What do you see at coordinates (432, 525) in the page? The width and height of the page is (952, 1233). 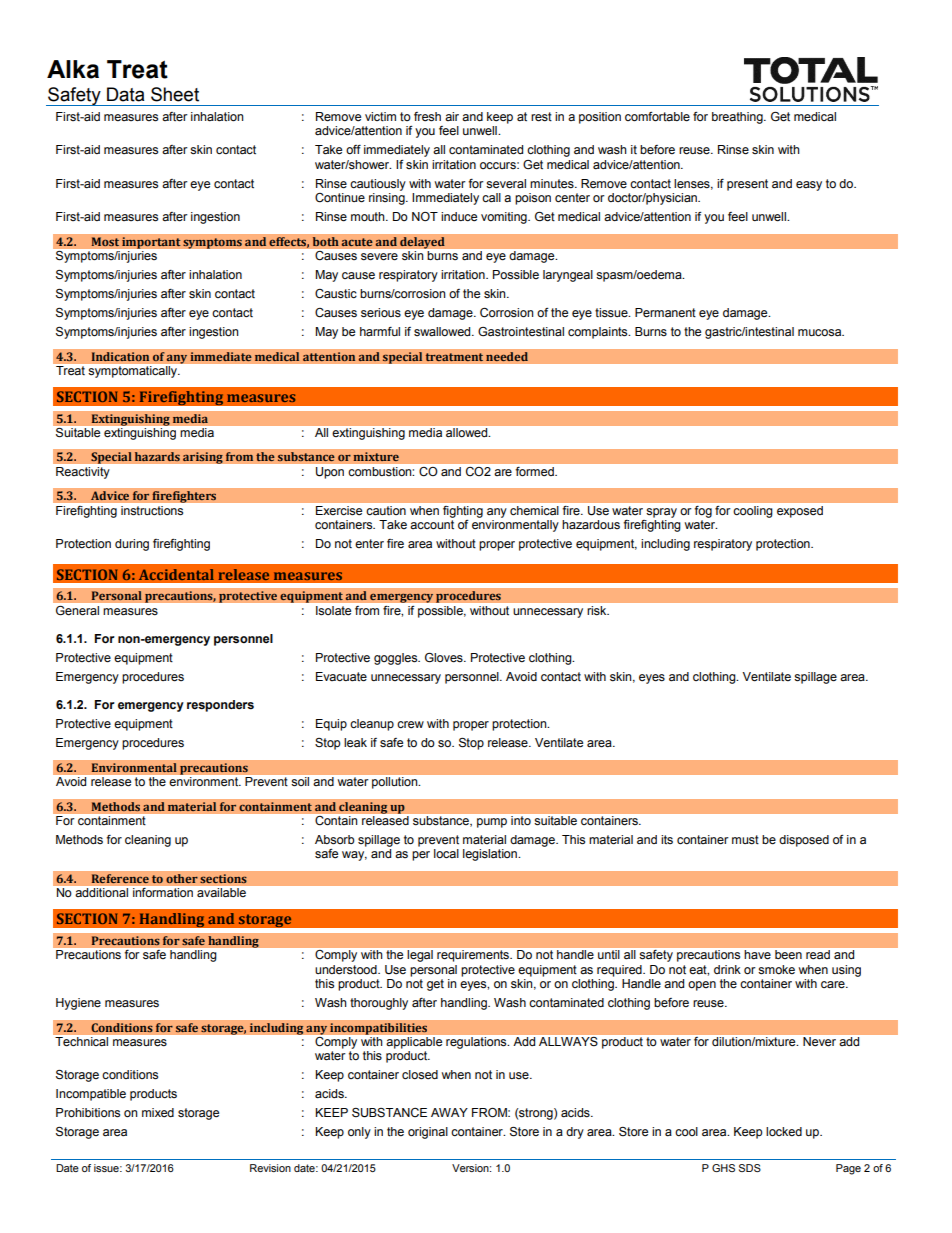 I see `account` at bounding box center [432, 525].
